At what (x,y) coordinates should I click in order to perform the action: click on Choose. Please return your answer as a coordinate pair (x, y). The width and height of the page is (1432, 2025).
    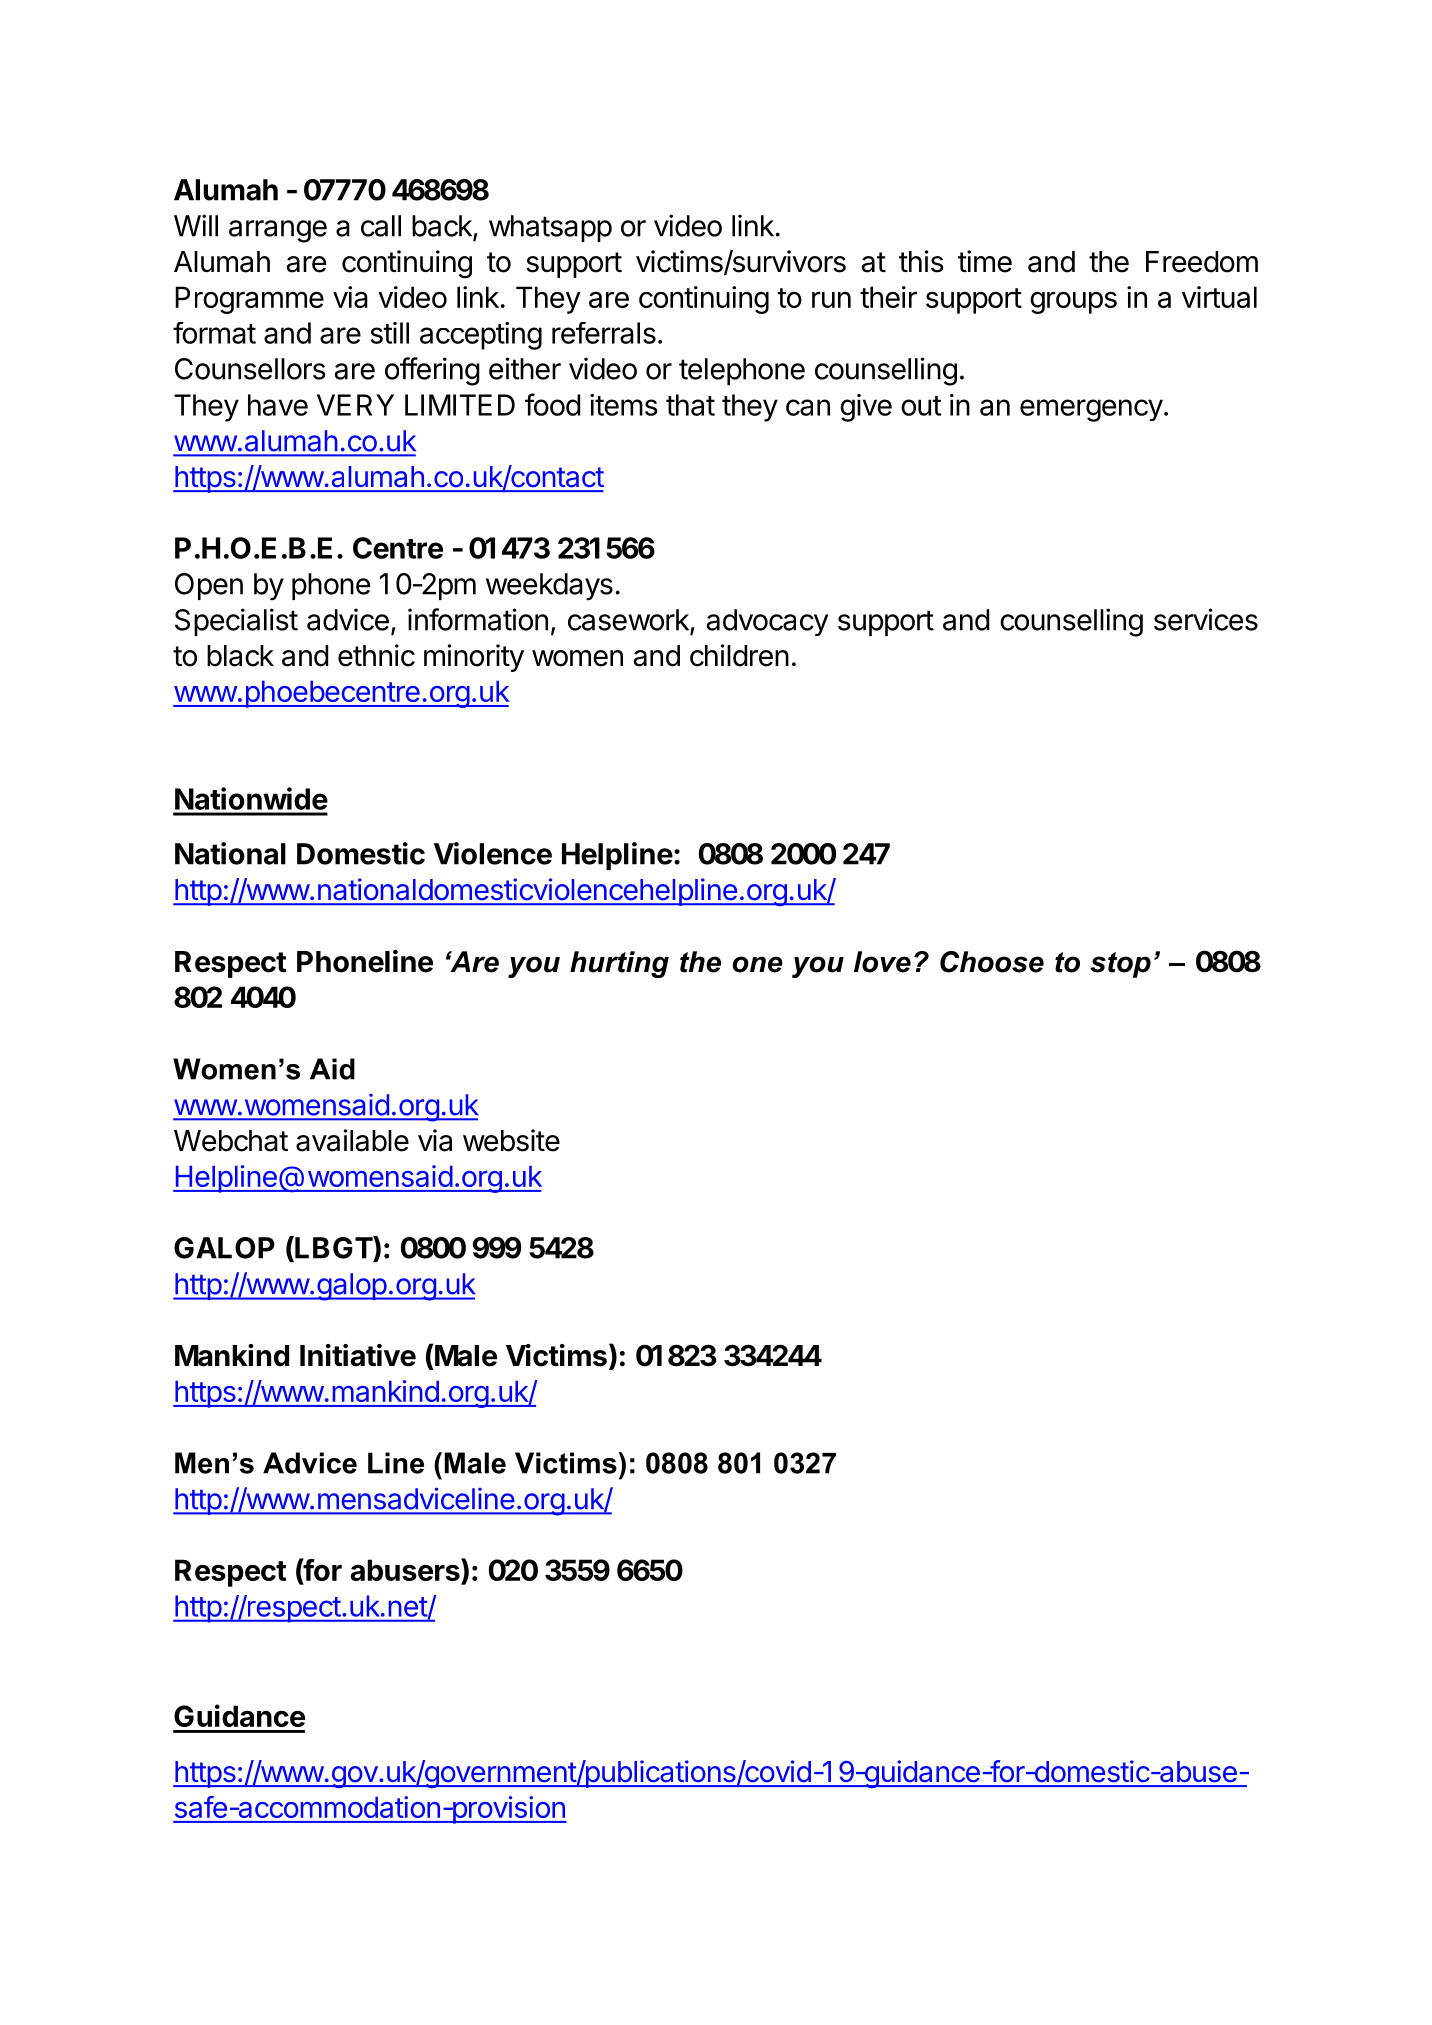
    Looking at the image, I should click on (992, 962).
